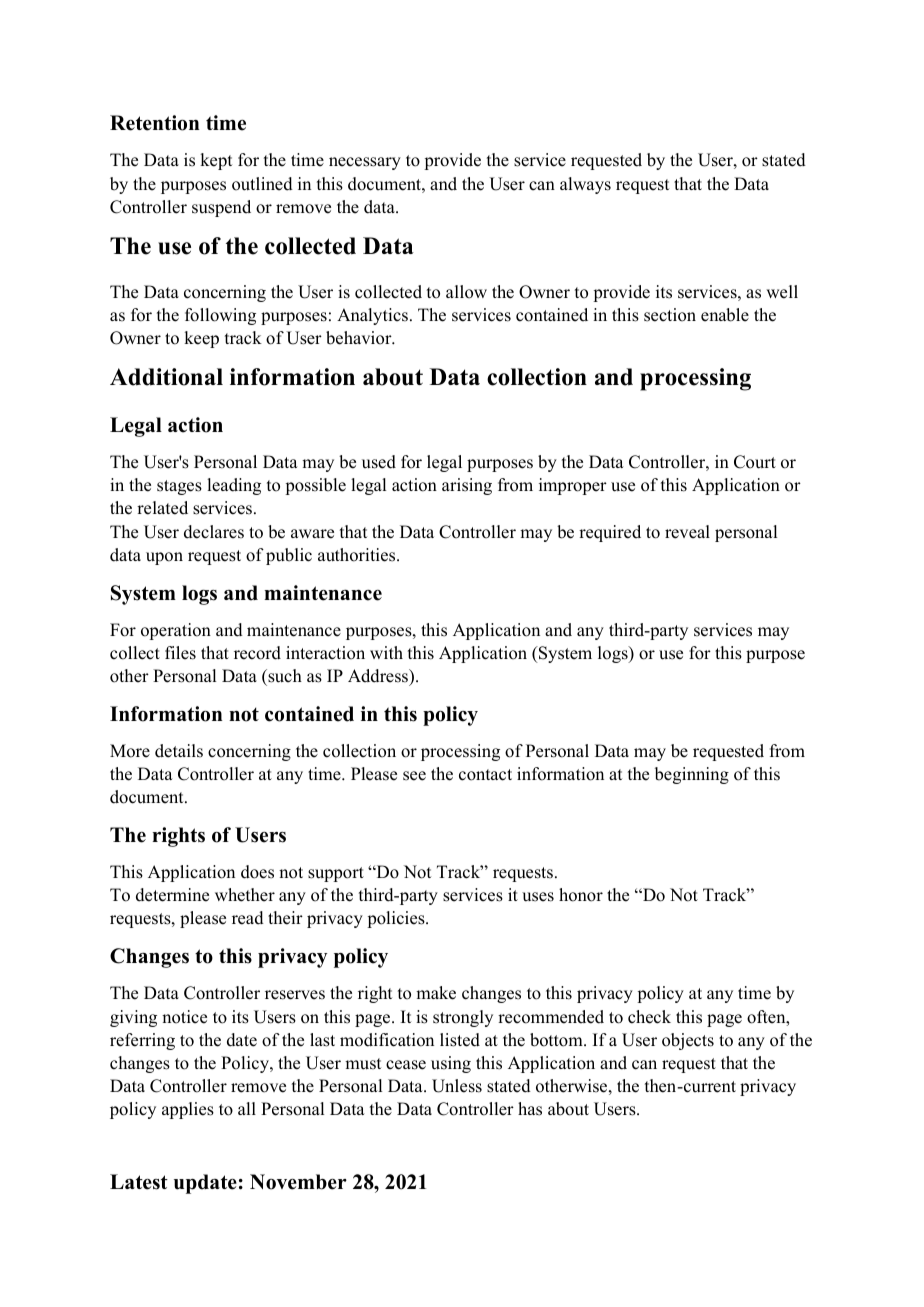  I want to click on applies, so click(188, 1110).
